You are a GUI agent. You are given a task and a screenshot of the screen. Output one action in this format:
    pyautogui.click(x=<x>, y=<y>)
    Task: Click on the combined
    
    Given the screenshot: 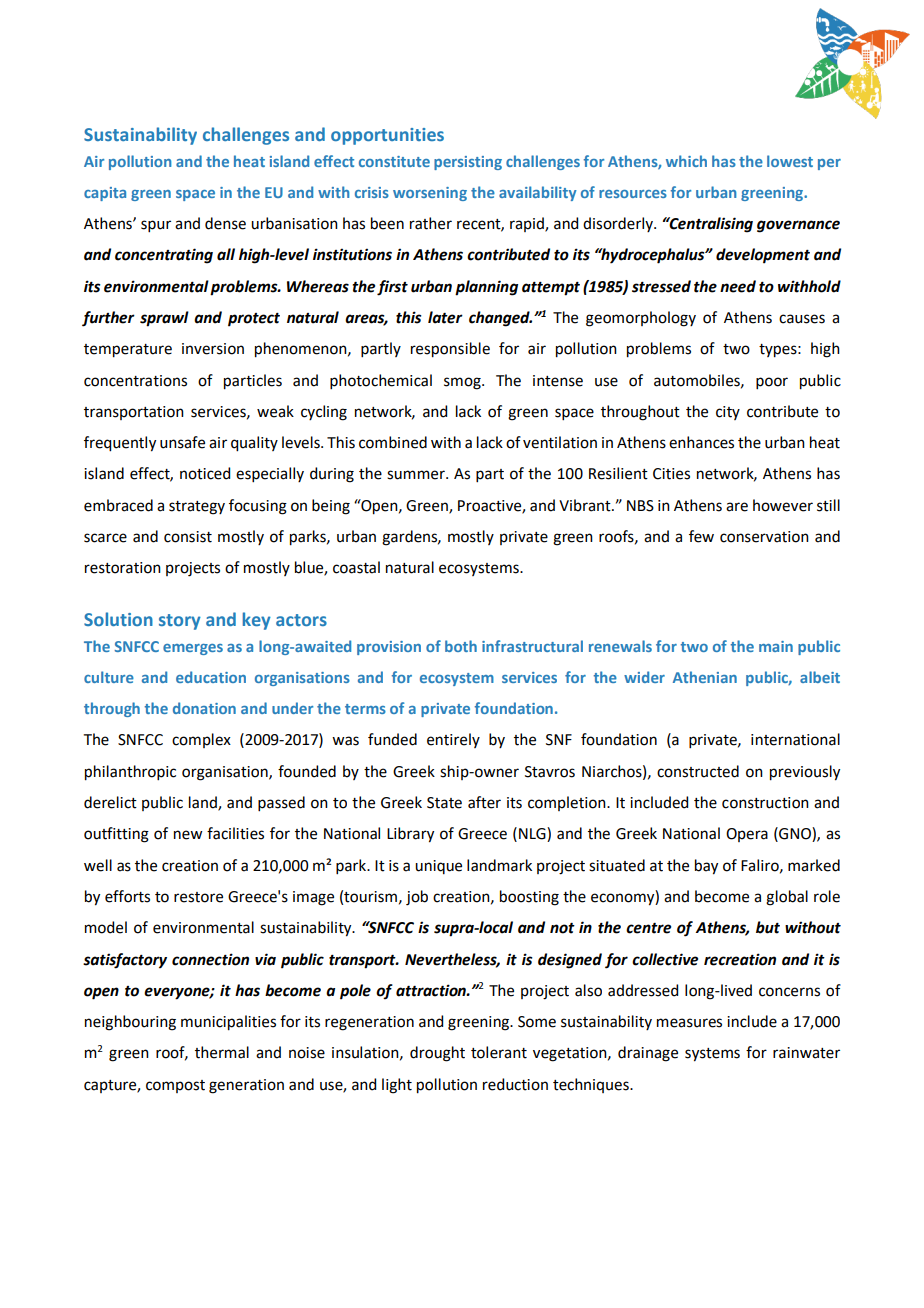 What is the action you would take?
    pyautogui.click(x=393, y=442)
